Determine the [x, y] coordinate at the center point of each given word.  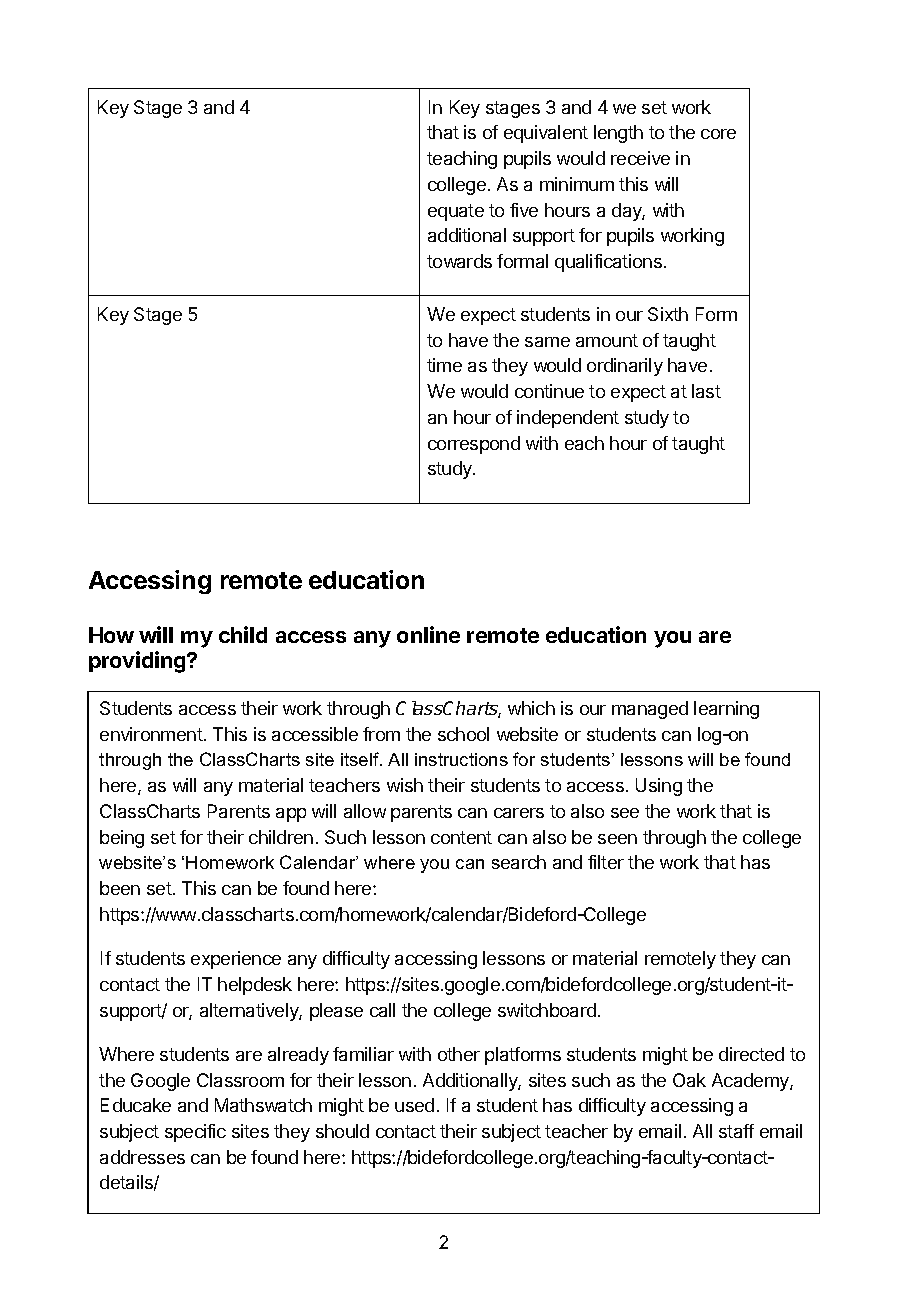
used [414, 1105]
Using [659, 787]
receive [640, 158]
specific [195, 1133]
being [122, 839]
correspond [474, 445]
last [706, 391]
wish [405, 785]
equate [456, 212]
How [111, 635]
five [524, 210]
